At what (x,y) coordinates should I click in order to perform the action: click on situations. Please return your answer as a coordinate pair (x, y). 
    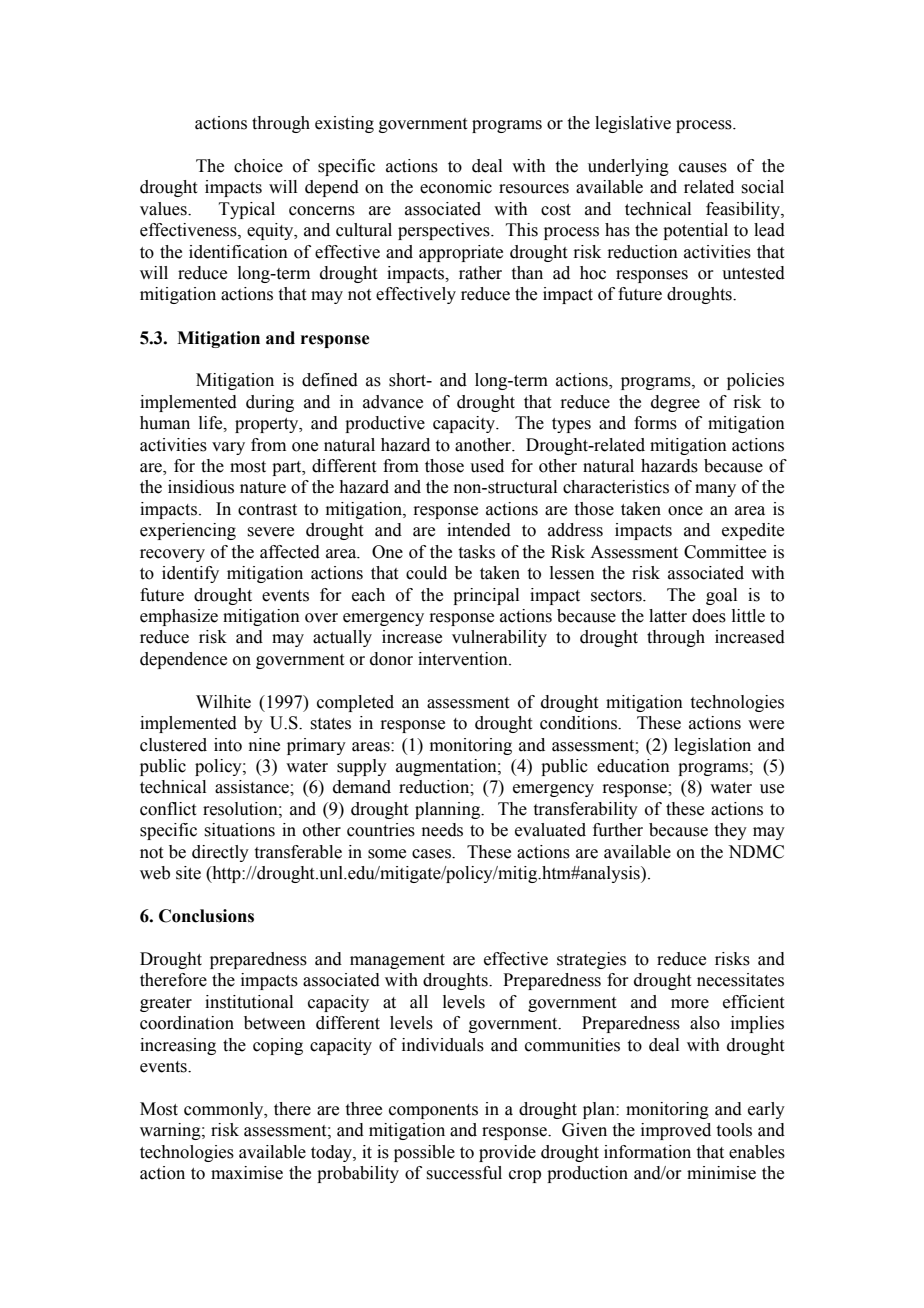
    Looking at the image, I should click on (239, 830).
